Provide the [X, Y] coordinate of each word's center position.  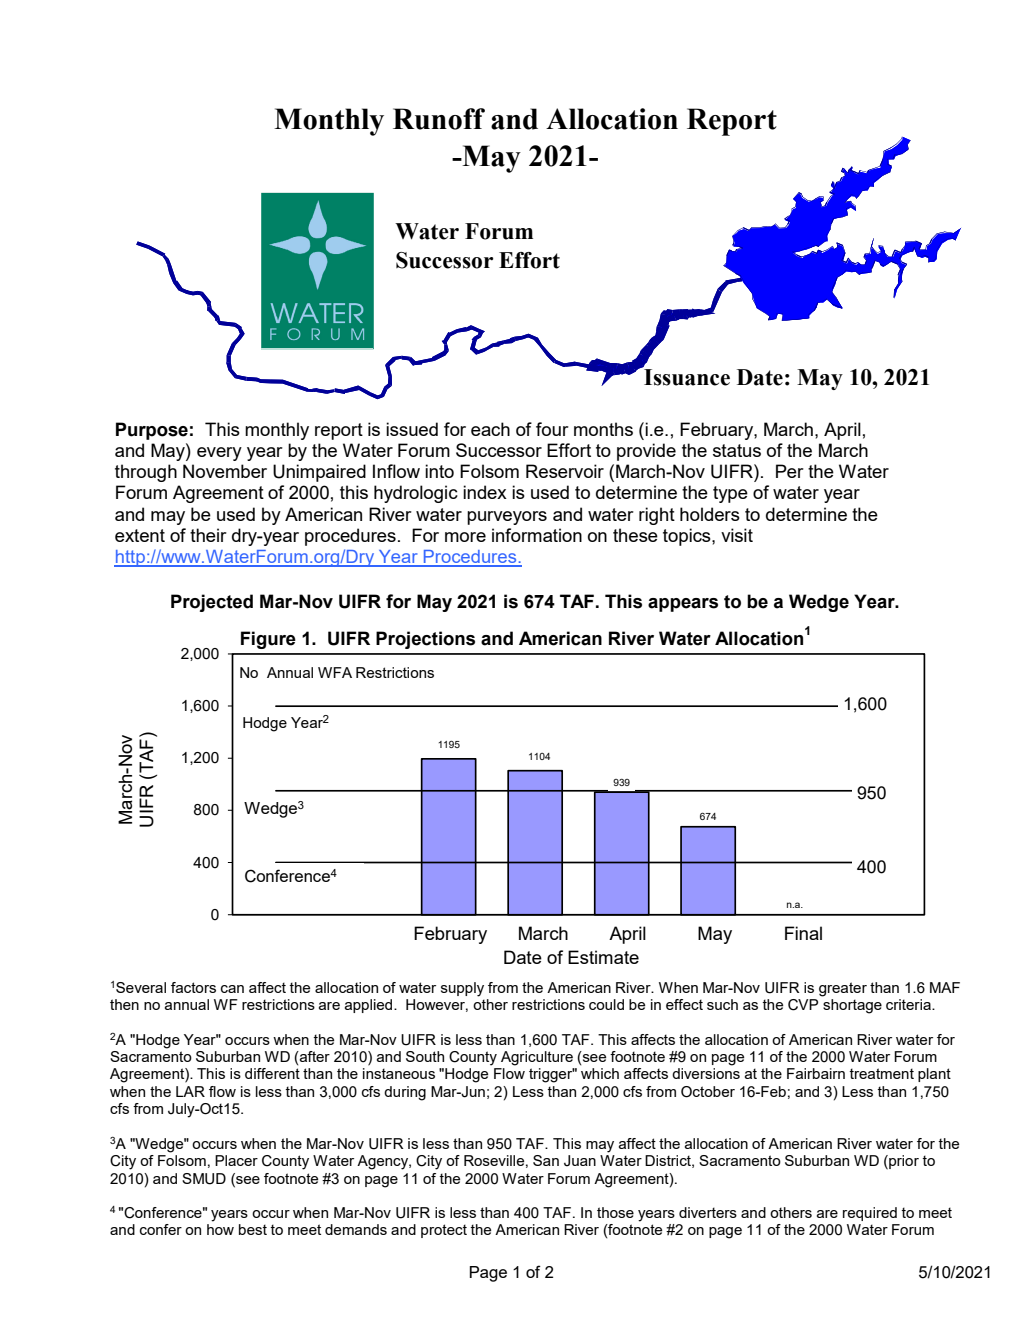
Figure [268, 640]
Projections [425, 640]
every [219, 454]
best [253, 1229]
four [552, 429]
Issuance [686, 376]
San [546, 1160]
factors [193, 987]
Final [803, 933]
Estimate [603, 957]
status [737, 450]
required [870, 1214]
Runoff [439, 119]
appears [683, 605]
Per [790, 471]
